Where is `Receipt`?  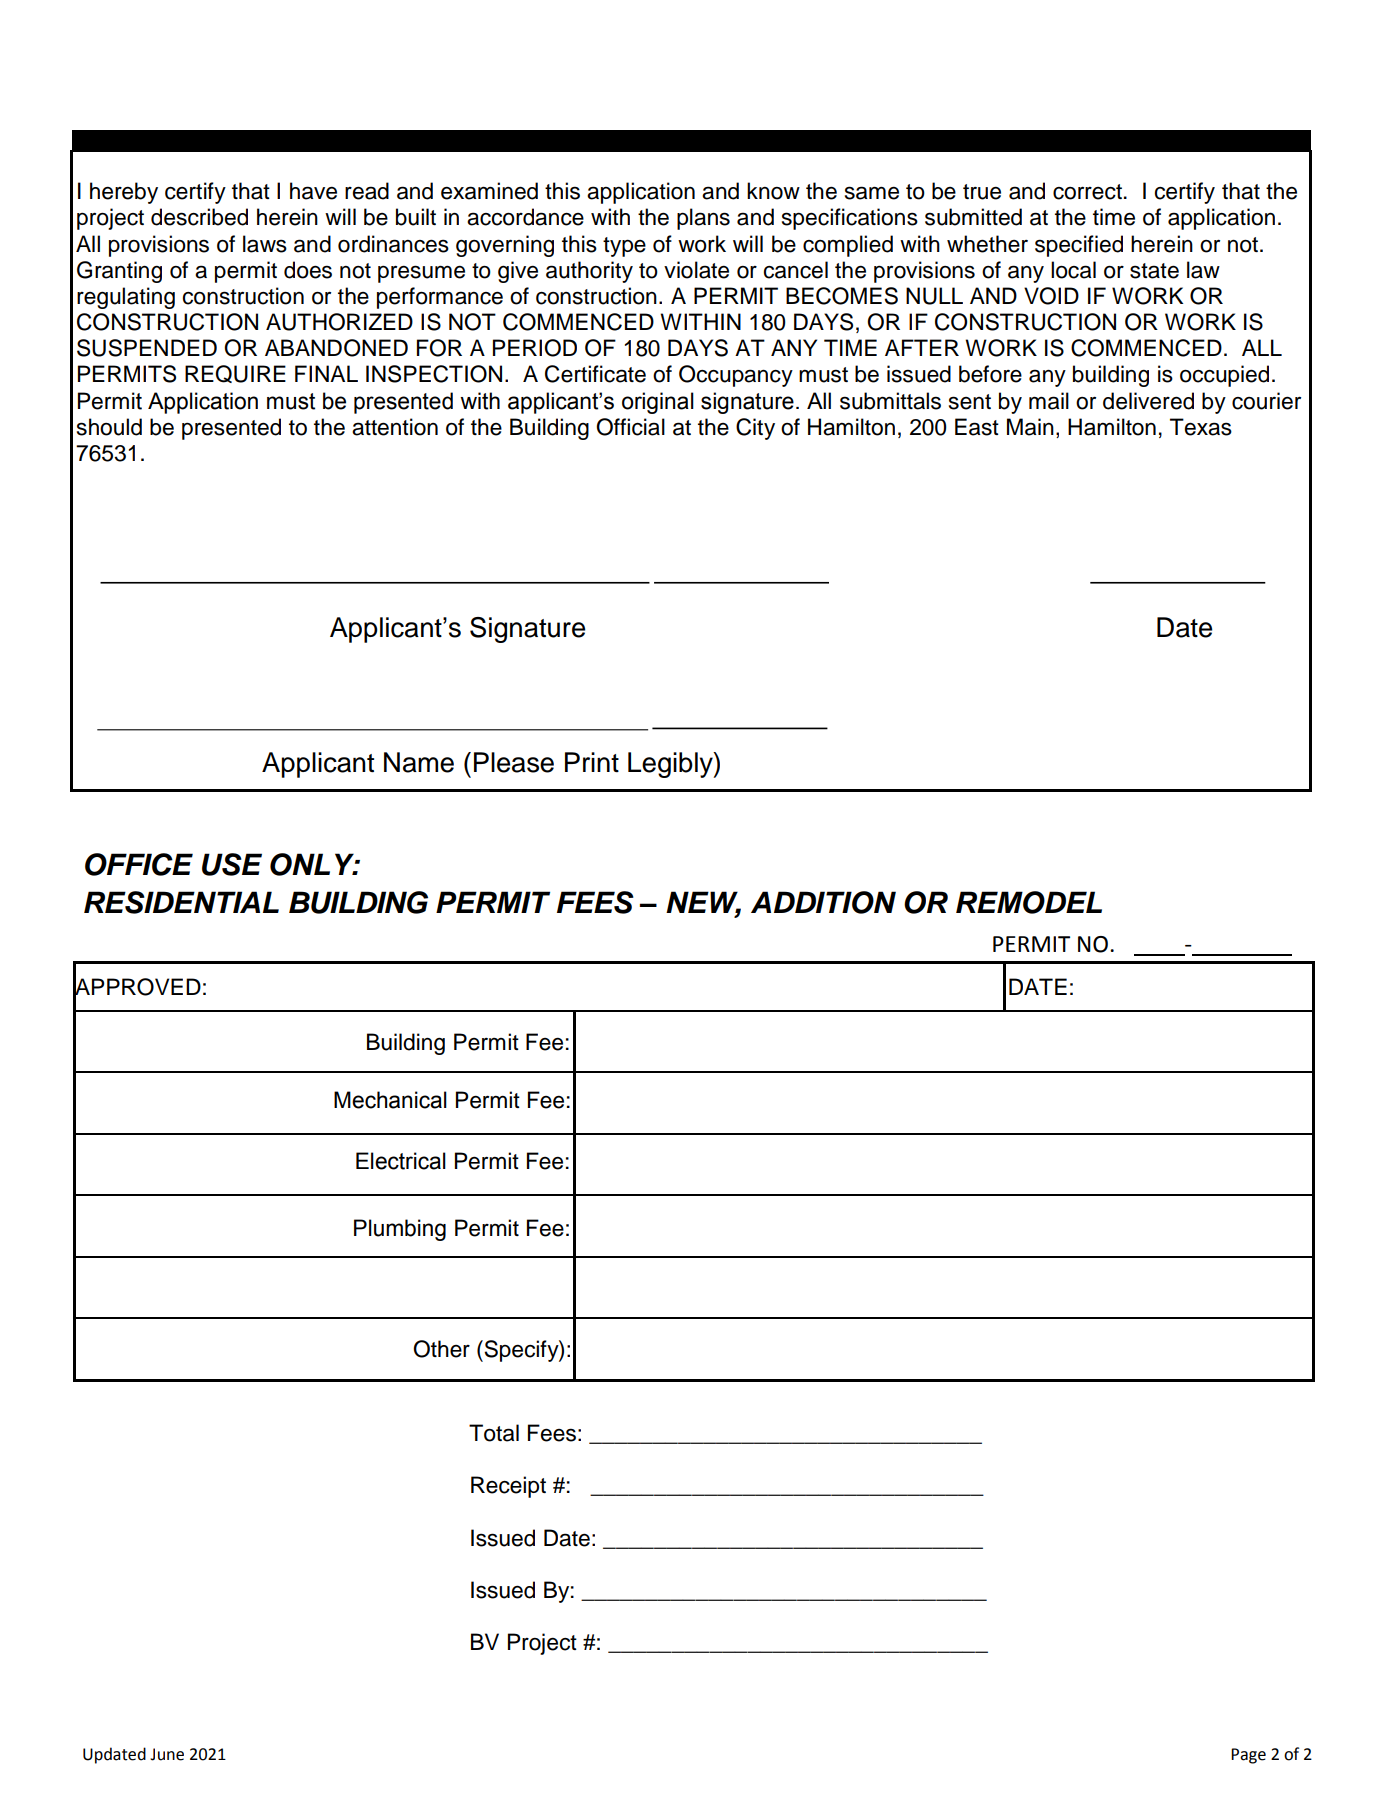
Receipt is located at coordinates (508, 1487).
